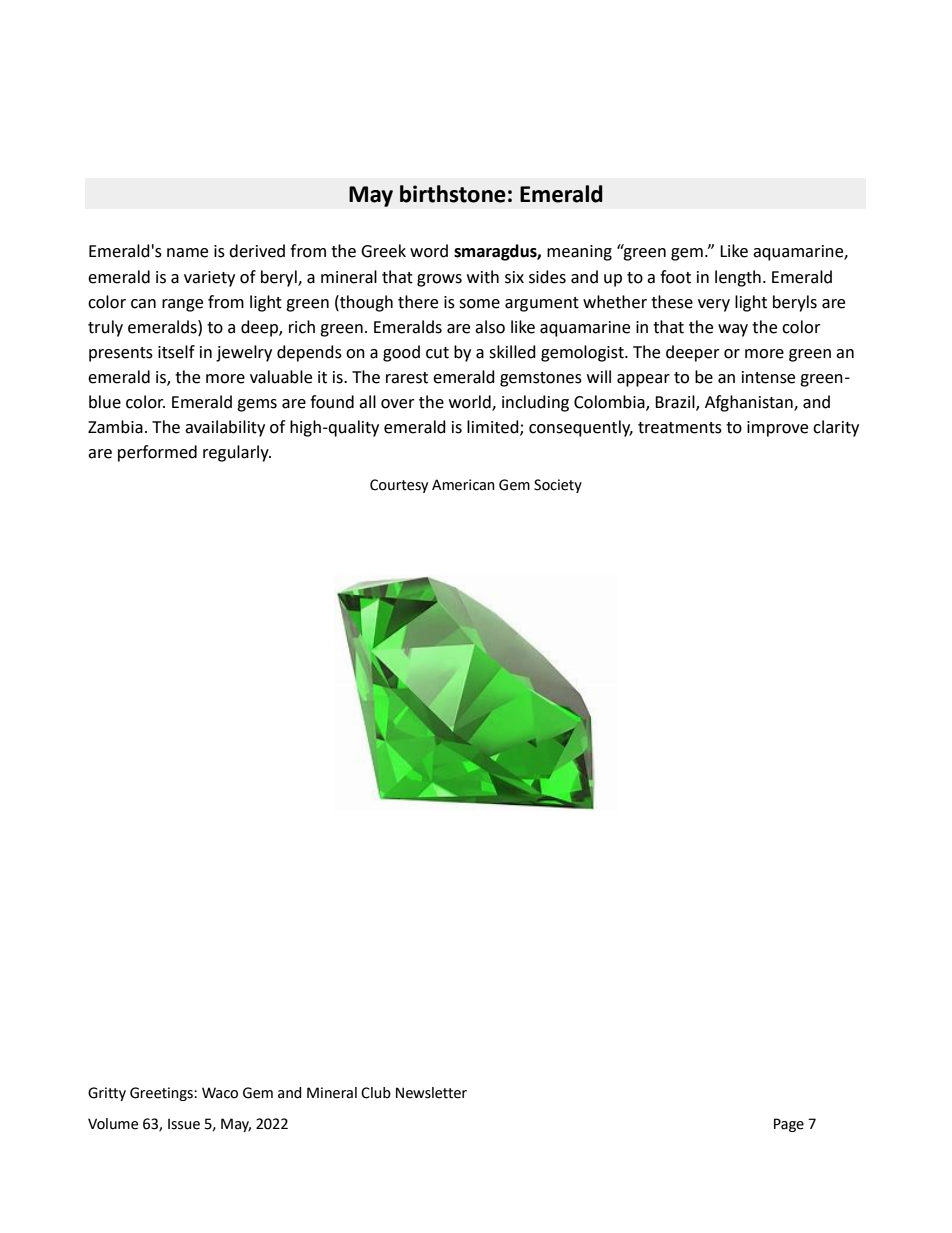  What do you see at coordinates (789, 1125) in the document?
I see `Page` at bounding box center [789, 1125].
